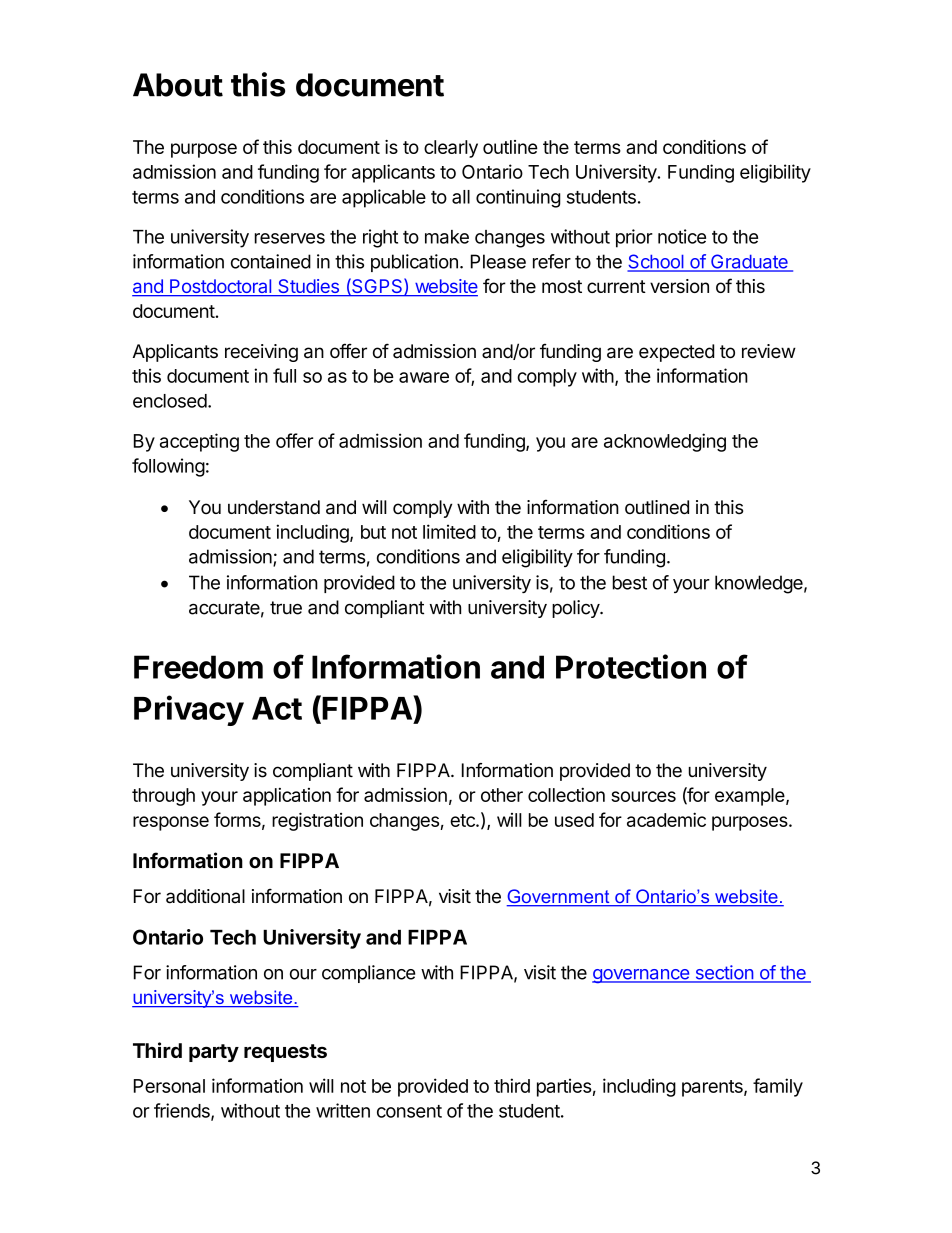 This page has height=1233, width=952. Describe the element at coordinates (409, 1111) in the page. I see `consent` at that location.
